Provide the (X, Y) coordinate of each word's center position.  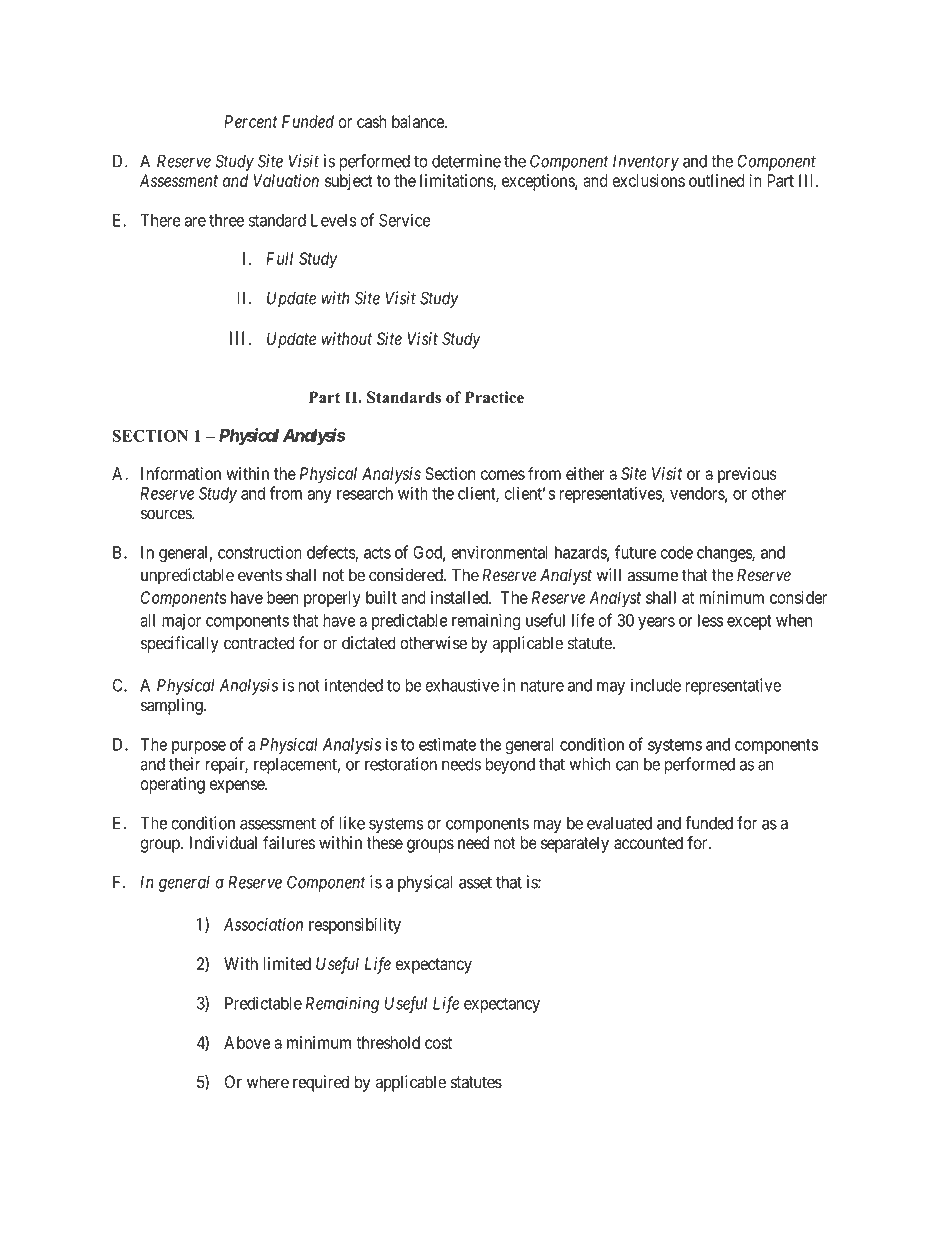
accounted (648, 843)
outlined (716, 180)
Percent (250, 121)
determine (466, 161)
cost (438, 1043)
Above (247, 1042)
